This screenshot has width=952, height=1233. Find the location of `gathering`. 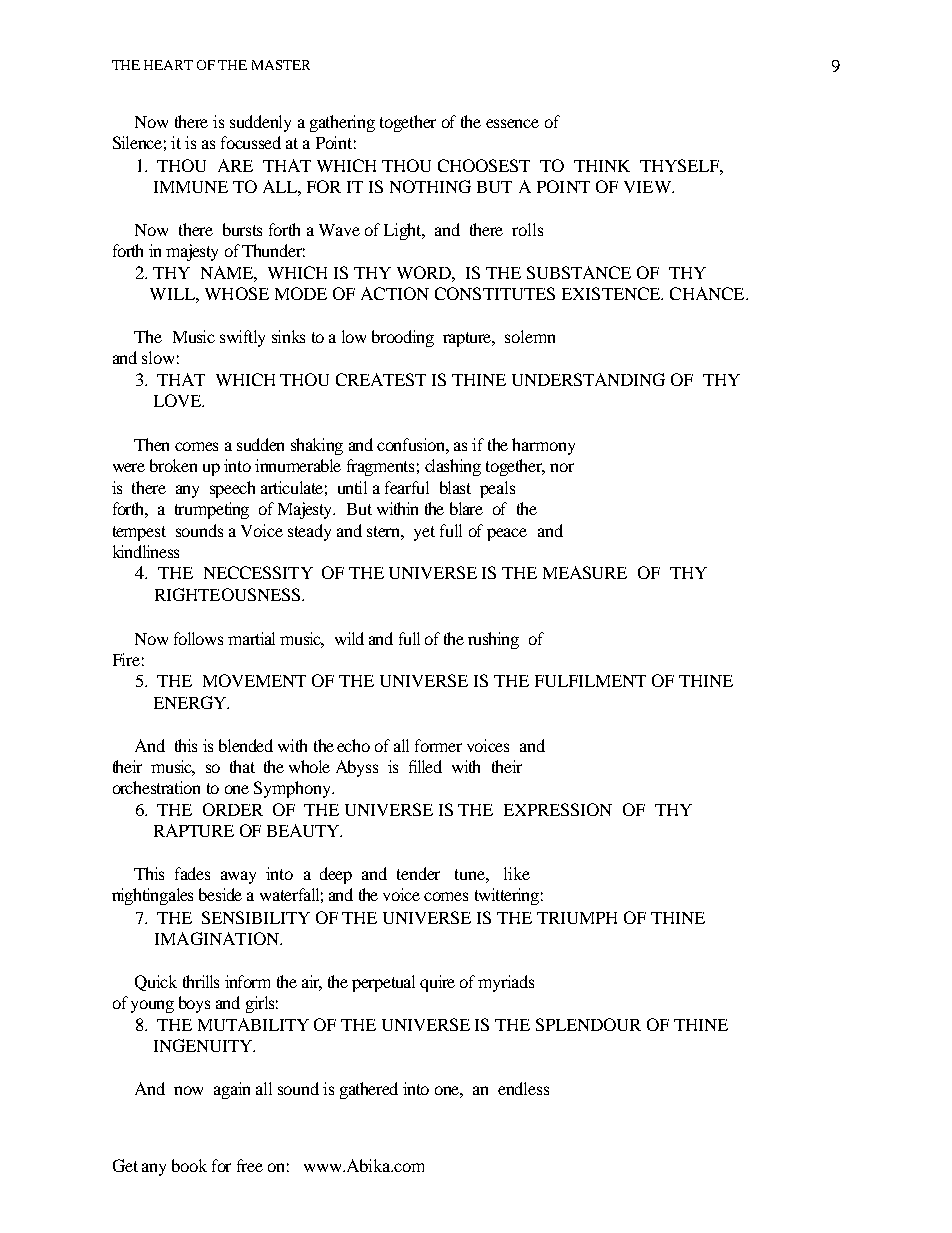

gathering is located at coordinates (342, 123).
